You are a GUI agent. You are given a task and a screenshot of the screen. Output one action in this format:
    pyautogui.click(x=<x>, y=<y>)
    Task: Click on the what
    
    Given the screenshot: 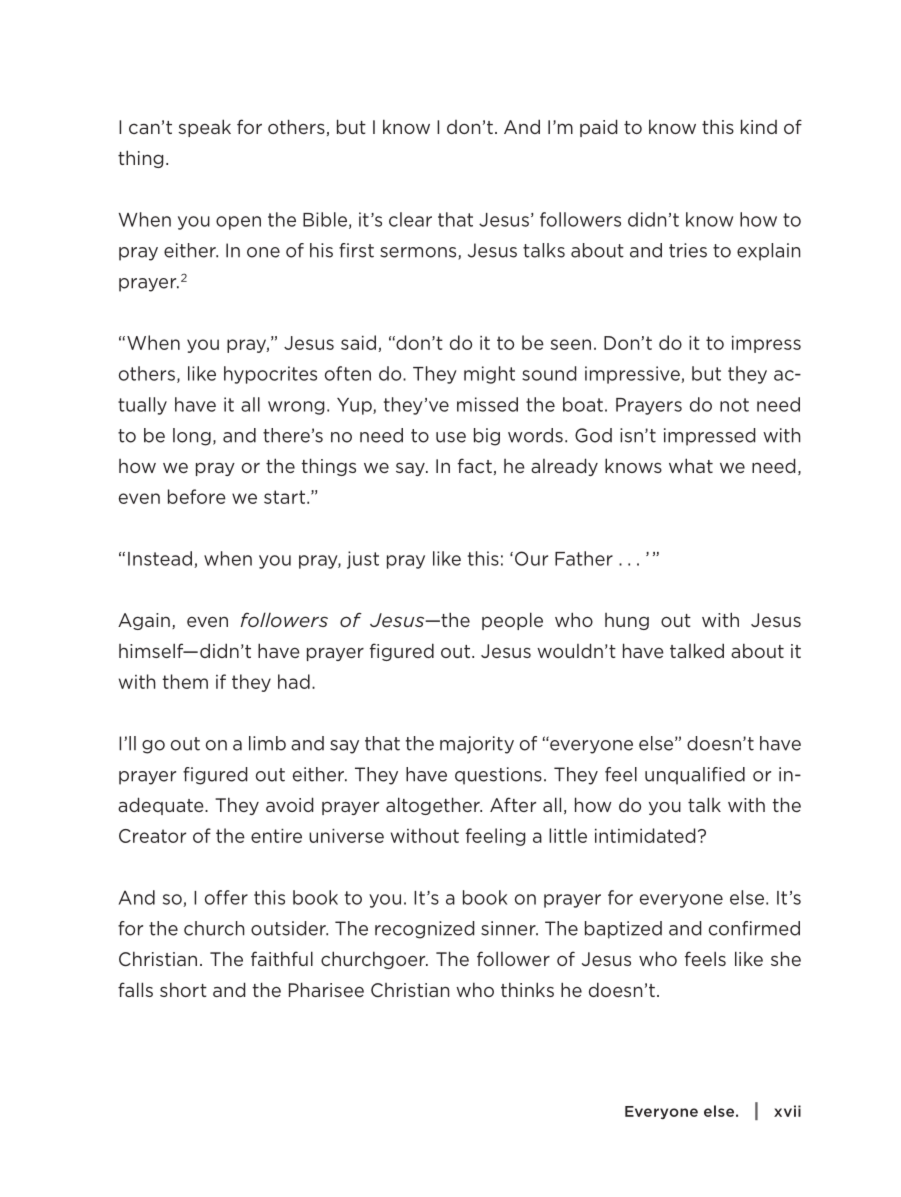 What is the action you would take?
    pyautogui.click(x=691, y=465)
